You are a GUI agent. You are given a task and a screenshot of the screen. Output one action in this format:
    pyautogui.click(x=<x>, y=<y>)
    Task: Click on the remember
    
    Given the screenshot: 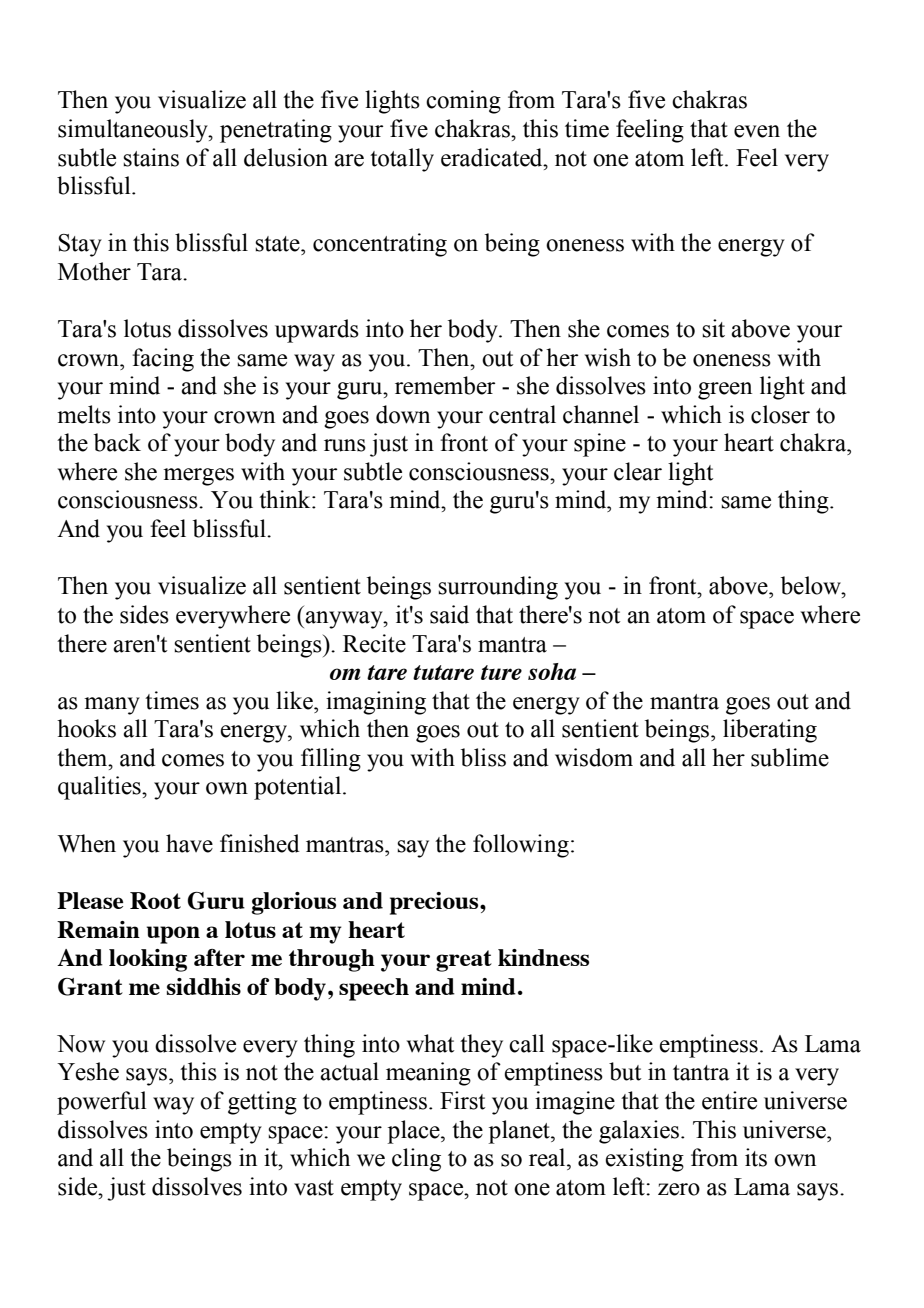 What is the action you would take?
    pyautogui.click(x=445, y=385)
